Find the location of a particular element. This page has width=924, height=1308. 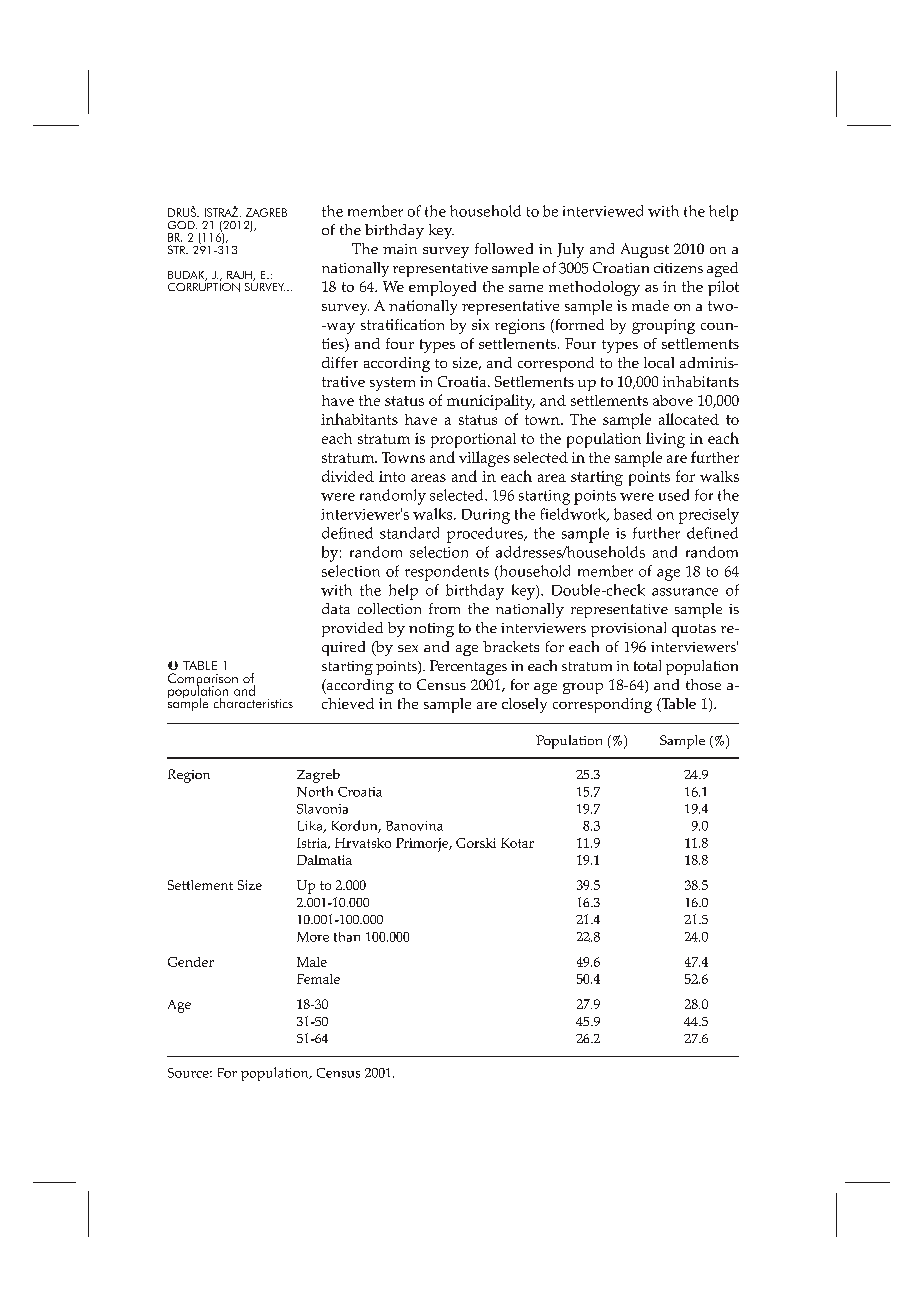

total is located at coordinates (647, 665).
